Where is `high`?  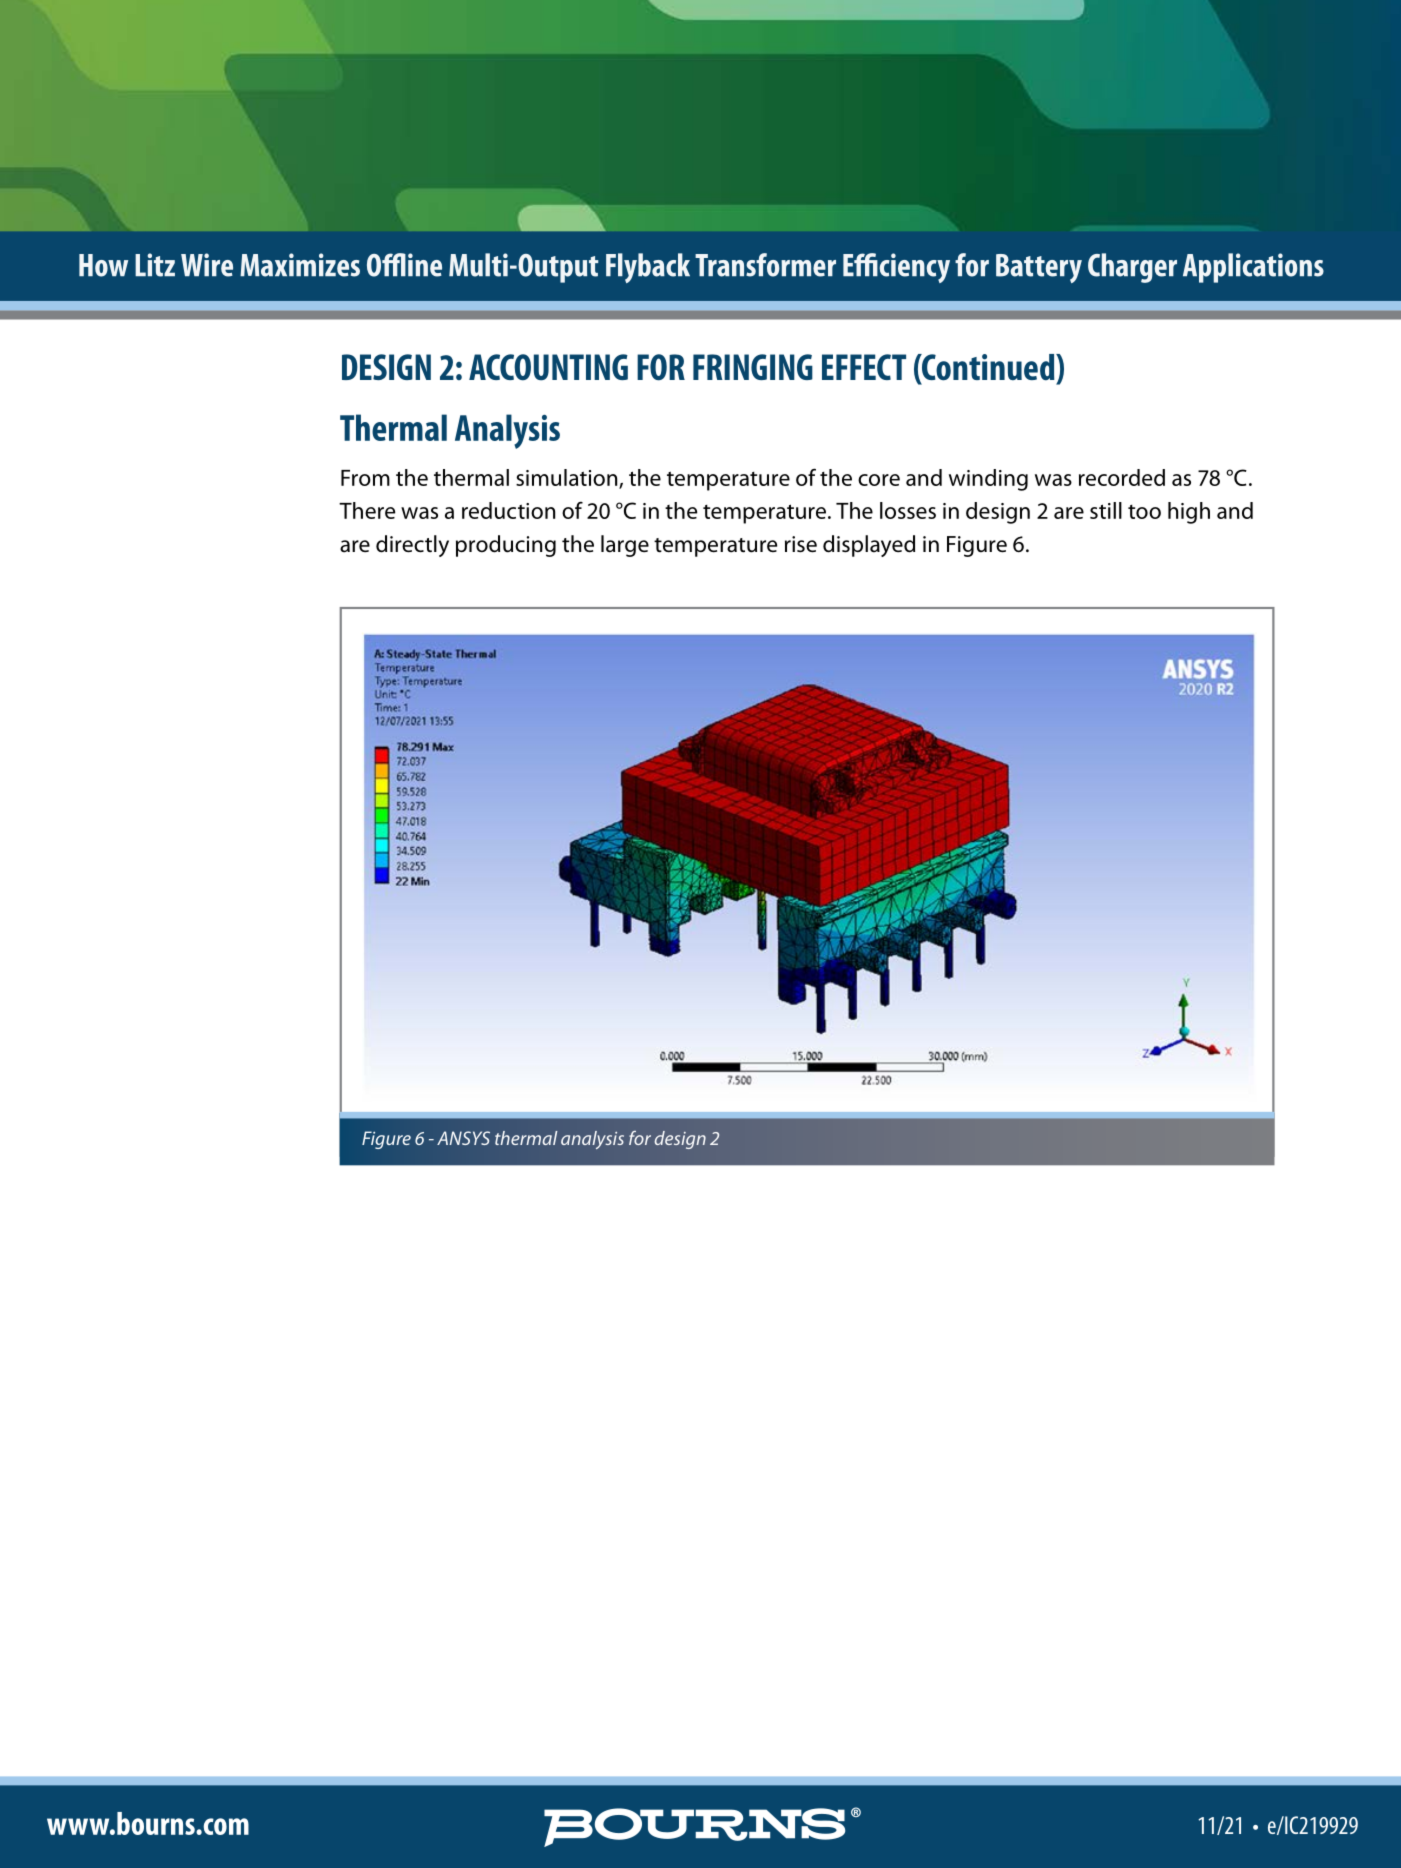 high is located at coordinates (1189, 513).
